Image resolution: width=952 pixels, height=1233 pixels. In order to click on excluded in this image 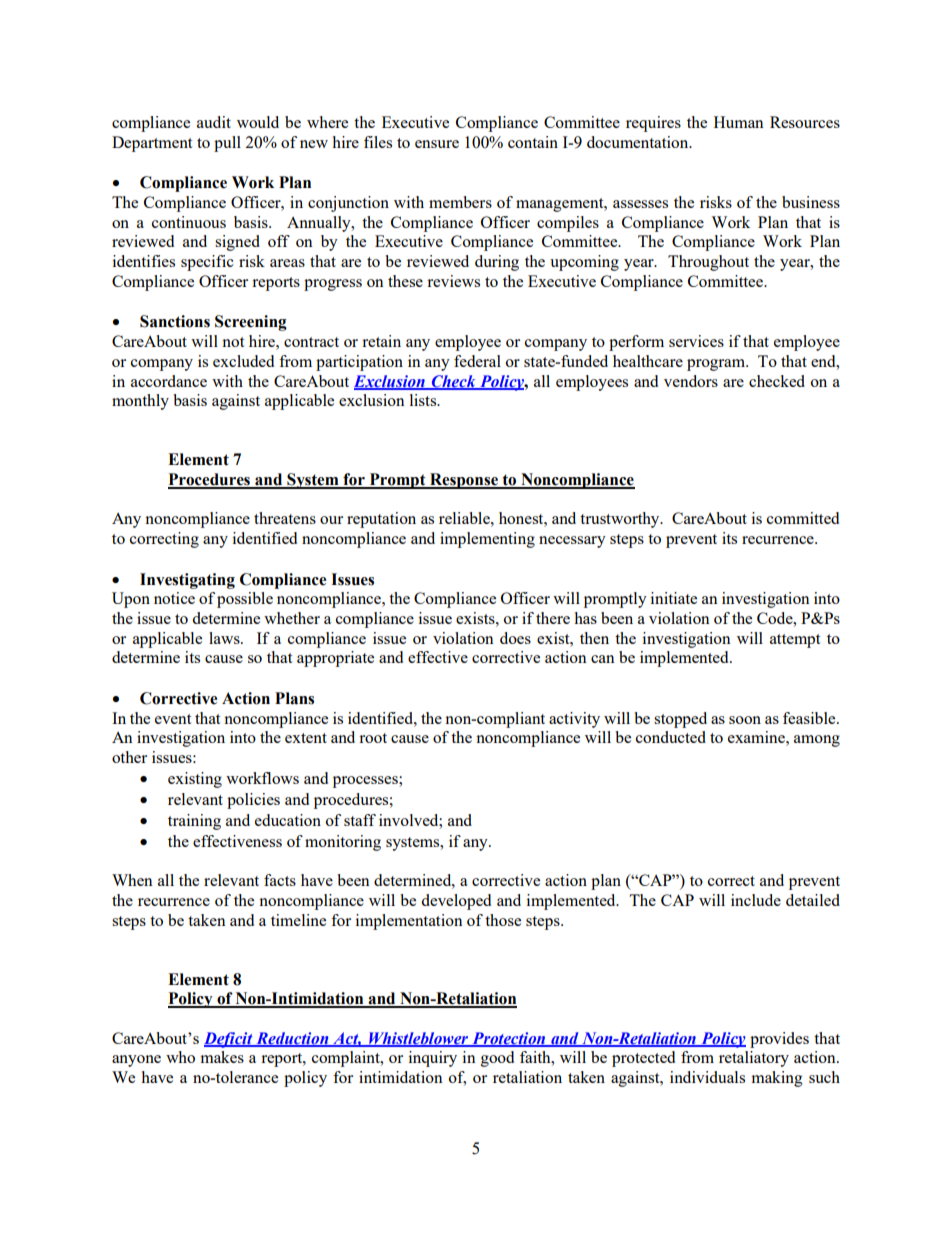, I will do `click(243, 361)`.
